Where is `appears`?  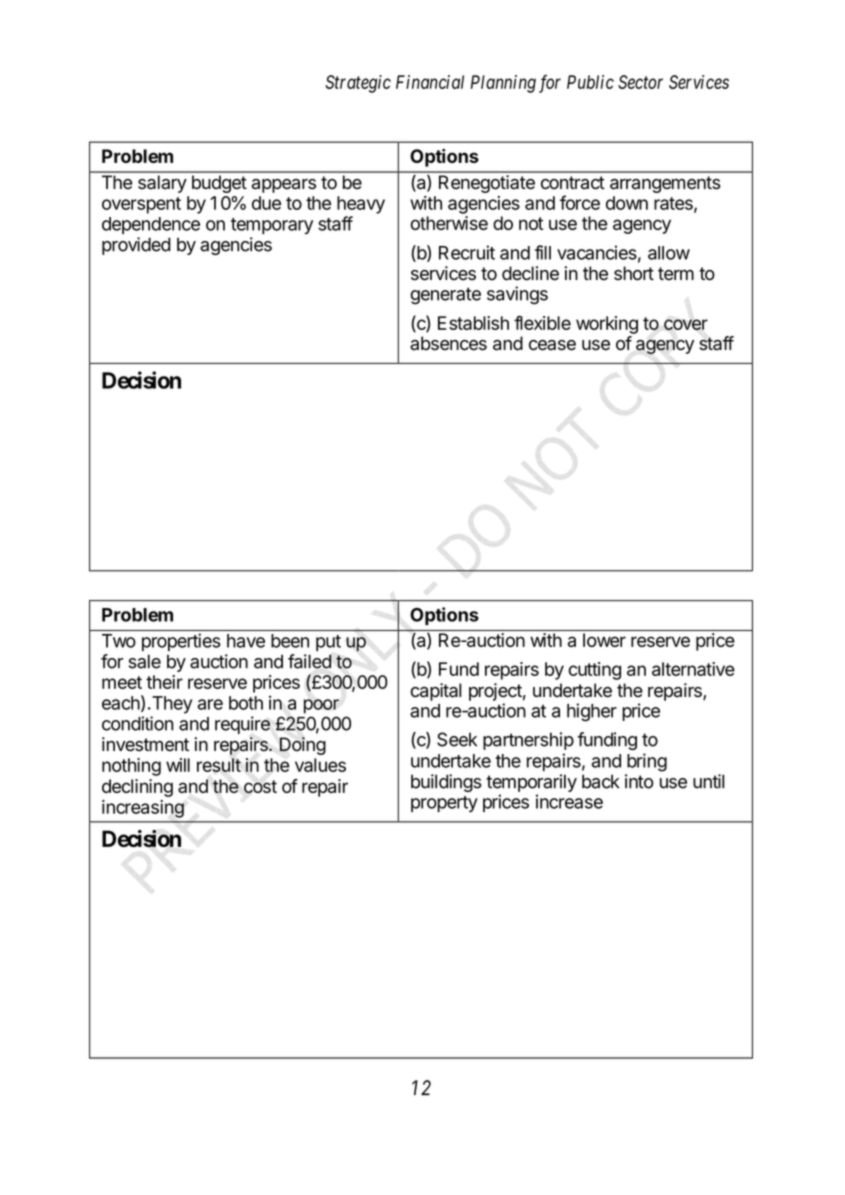
appears is located at coordinates (284, 186).
